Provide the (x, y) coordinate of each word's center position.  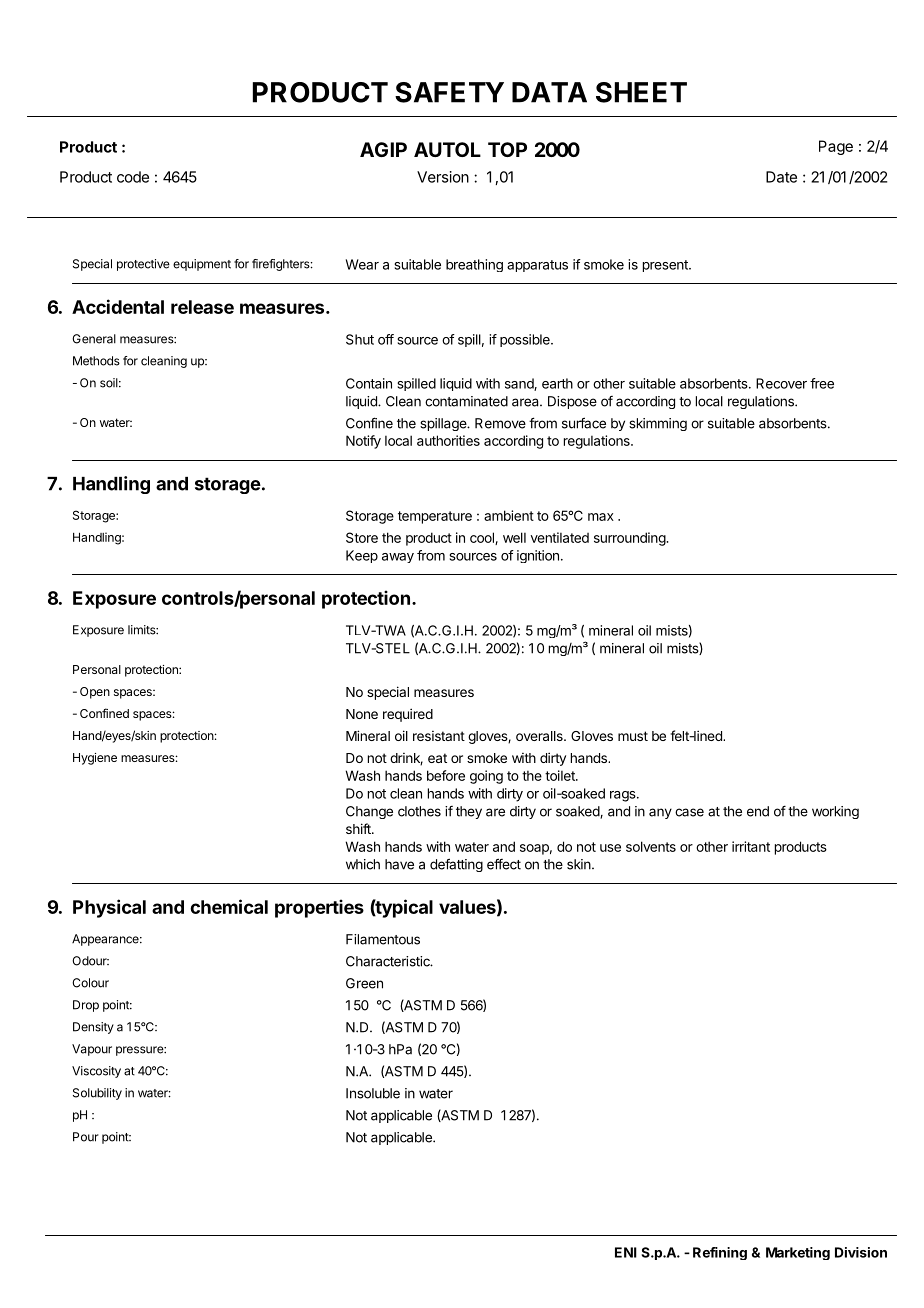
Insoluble (373, 1093)
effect (504, 864)
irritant (751, 846)
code (133, 177)
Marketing (798, 1253)
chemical (229, 906)
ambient (509, 515)
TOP (507, 149)
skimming (658, 424)
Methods (96, 361)
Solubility (97, 1094)
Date (781, 177)
